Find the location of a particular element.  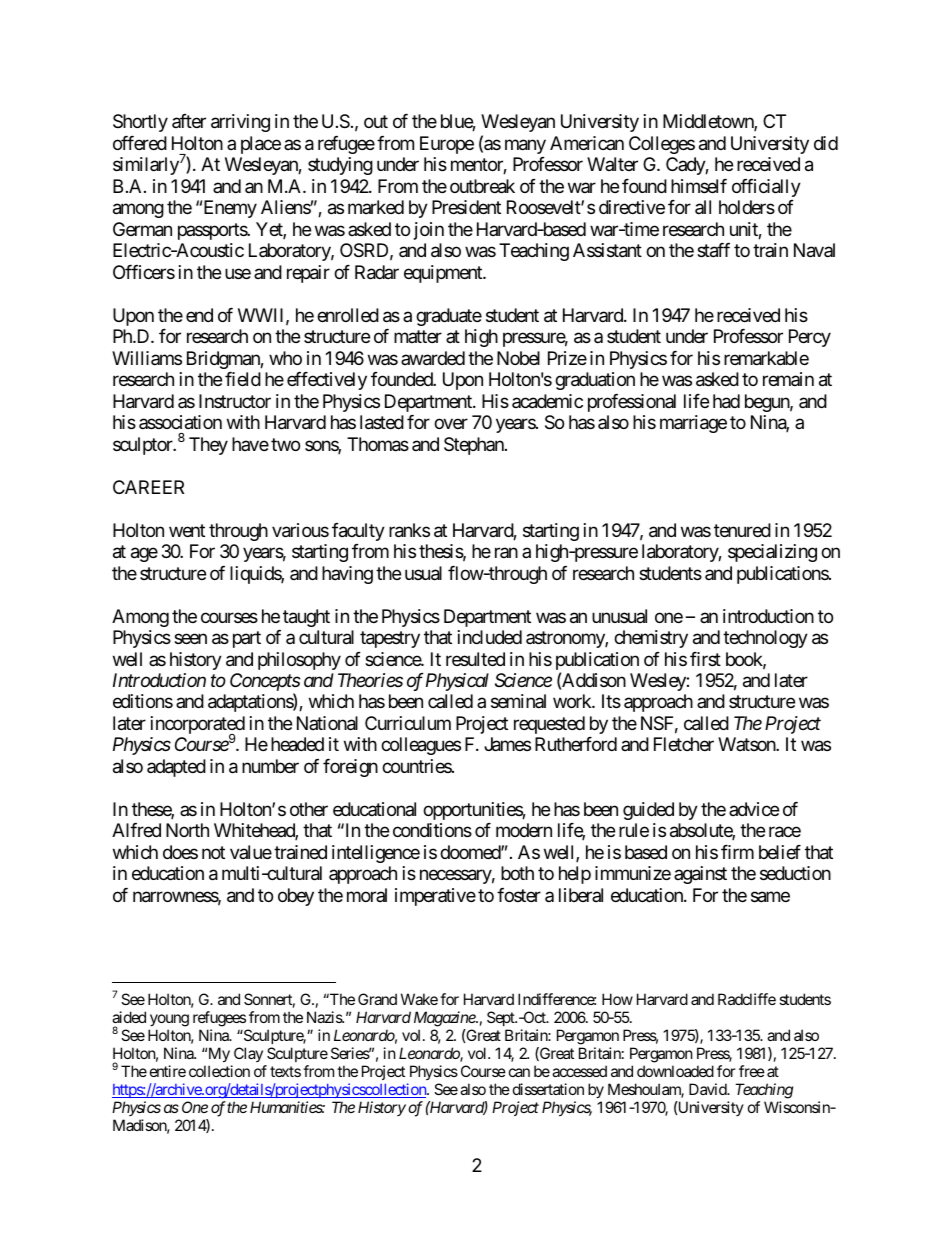

taught is located at coordinates (306, 618).
